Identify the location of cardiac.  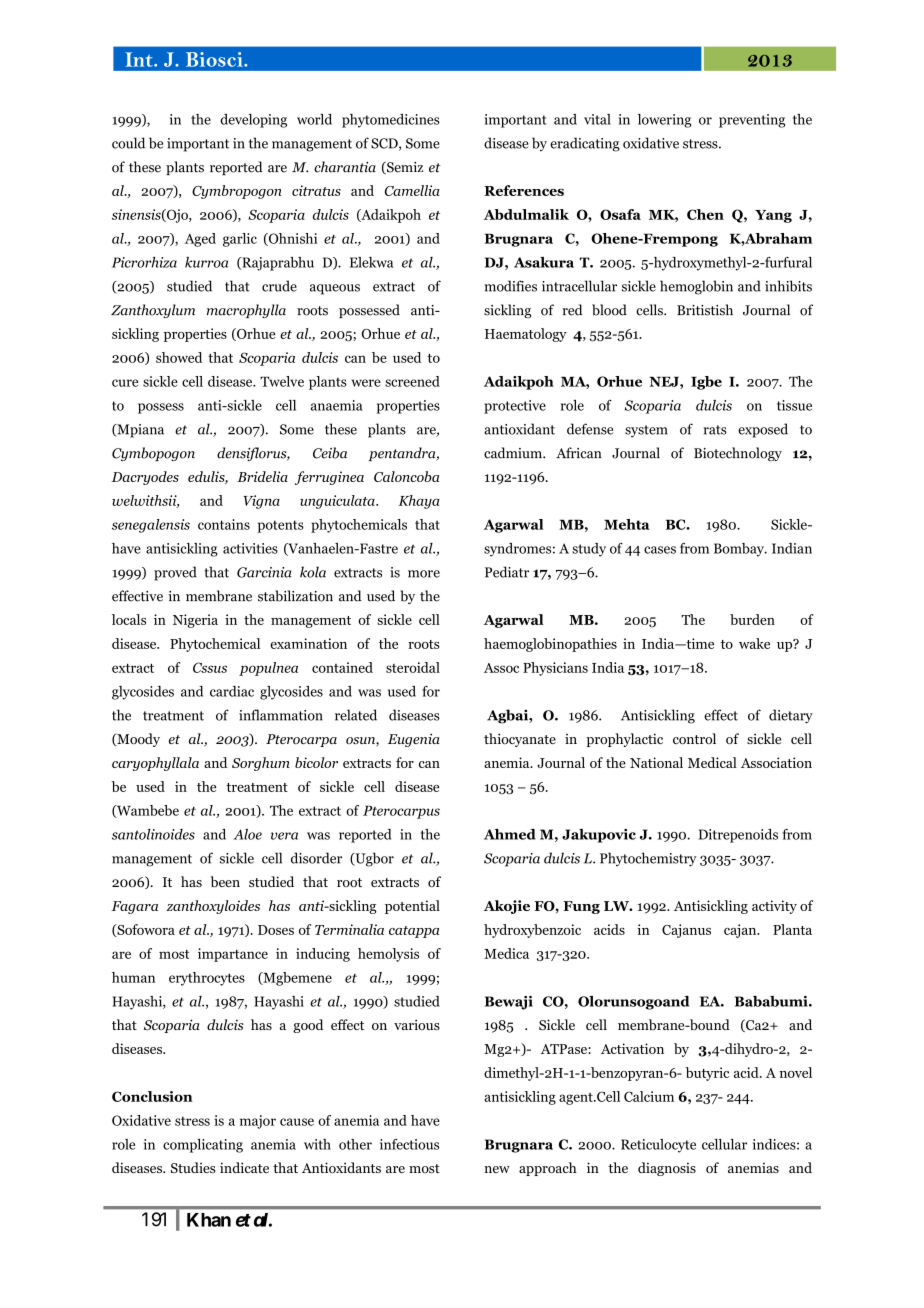
(232, 691).
